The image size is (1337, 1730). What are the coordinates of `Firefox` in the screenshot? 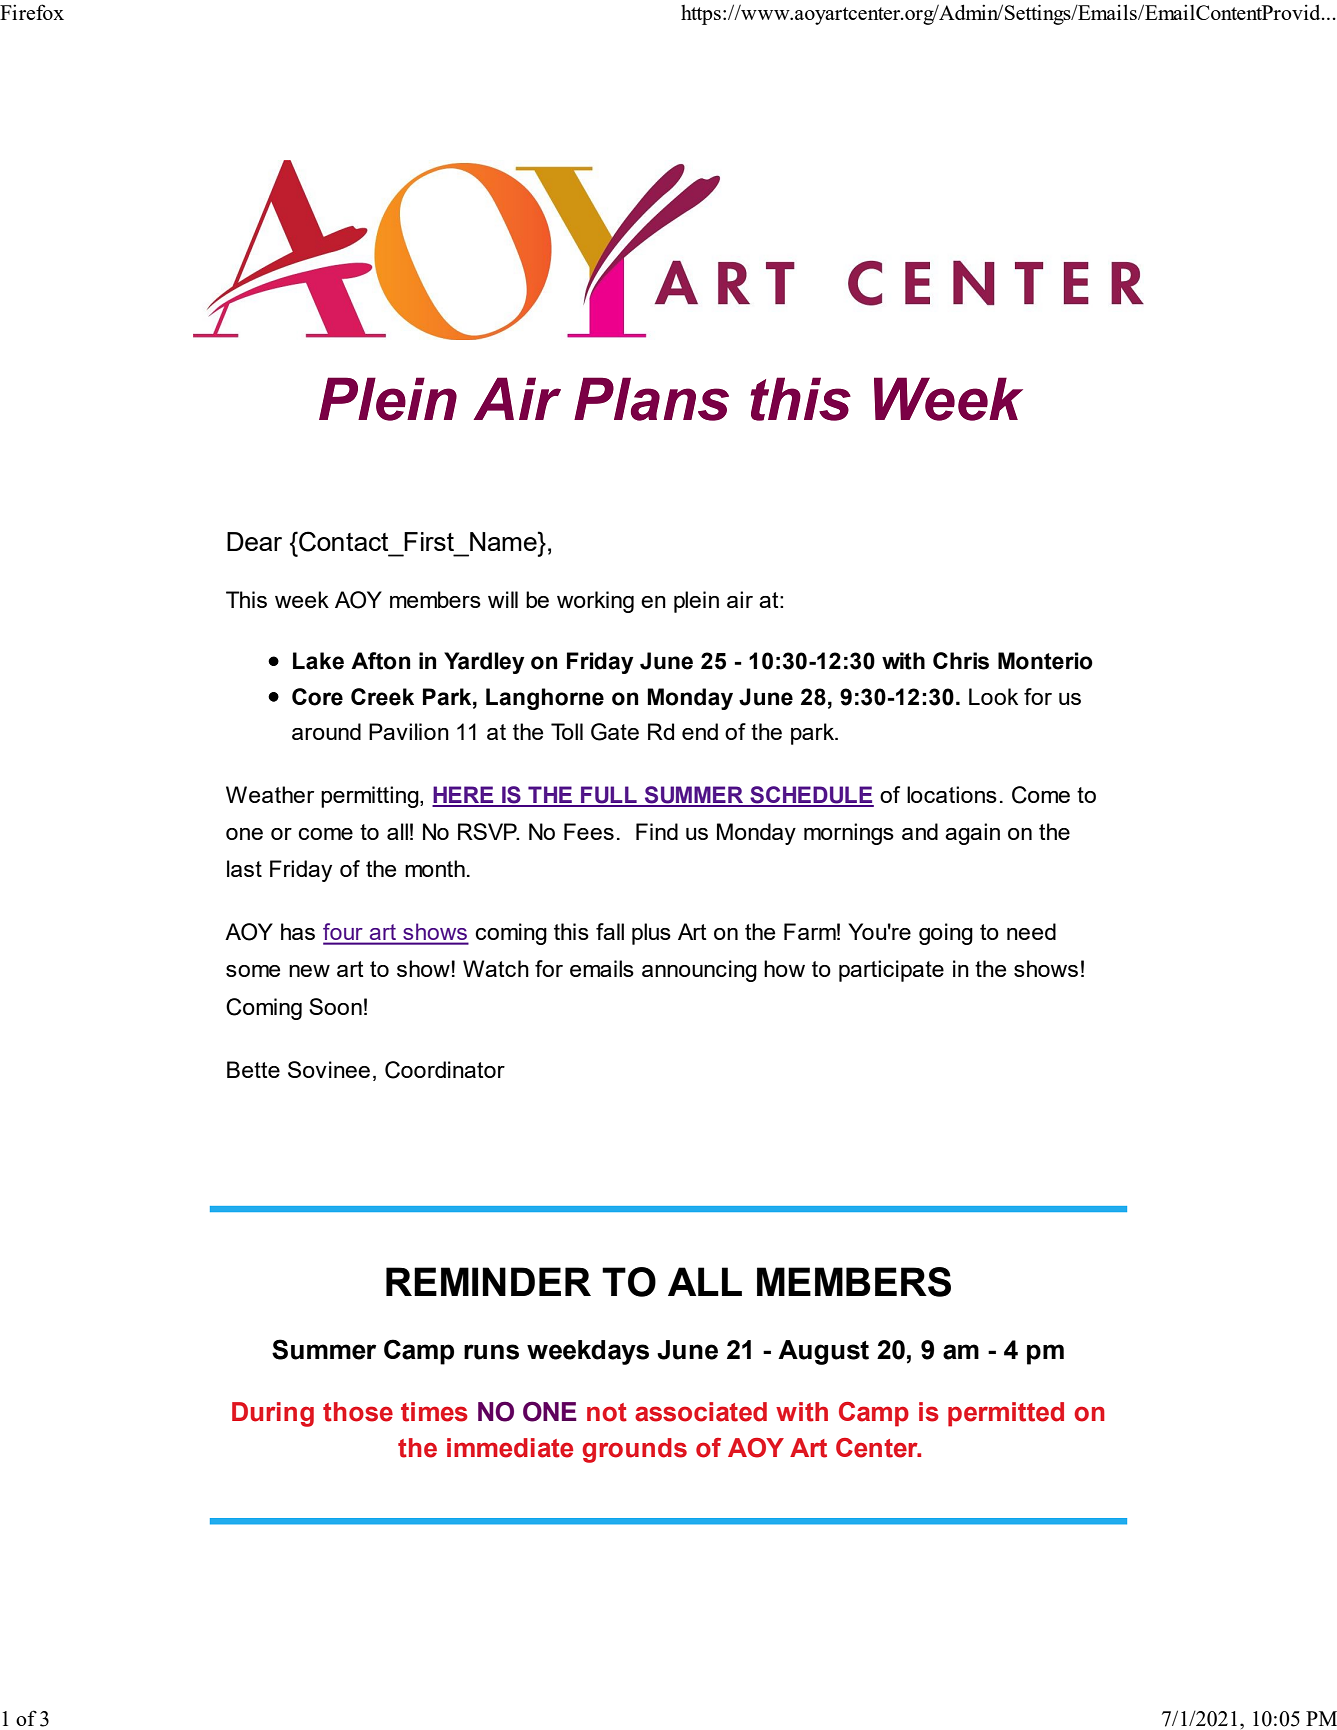 It's located at (32, 12).
